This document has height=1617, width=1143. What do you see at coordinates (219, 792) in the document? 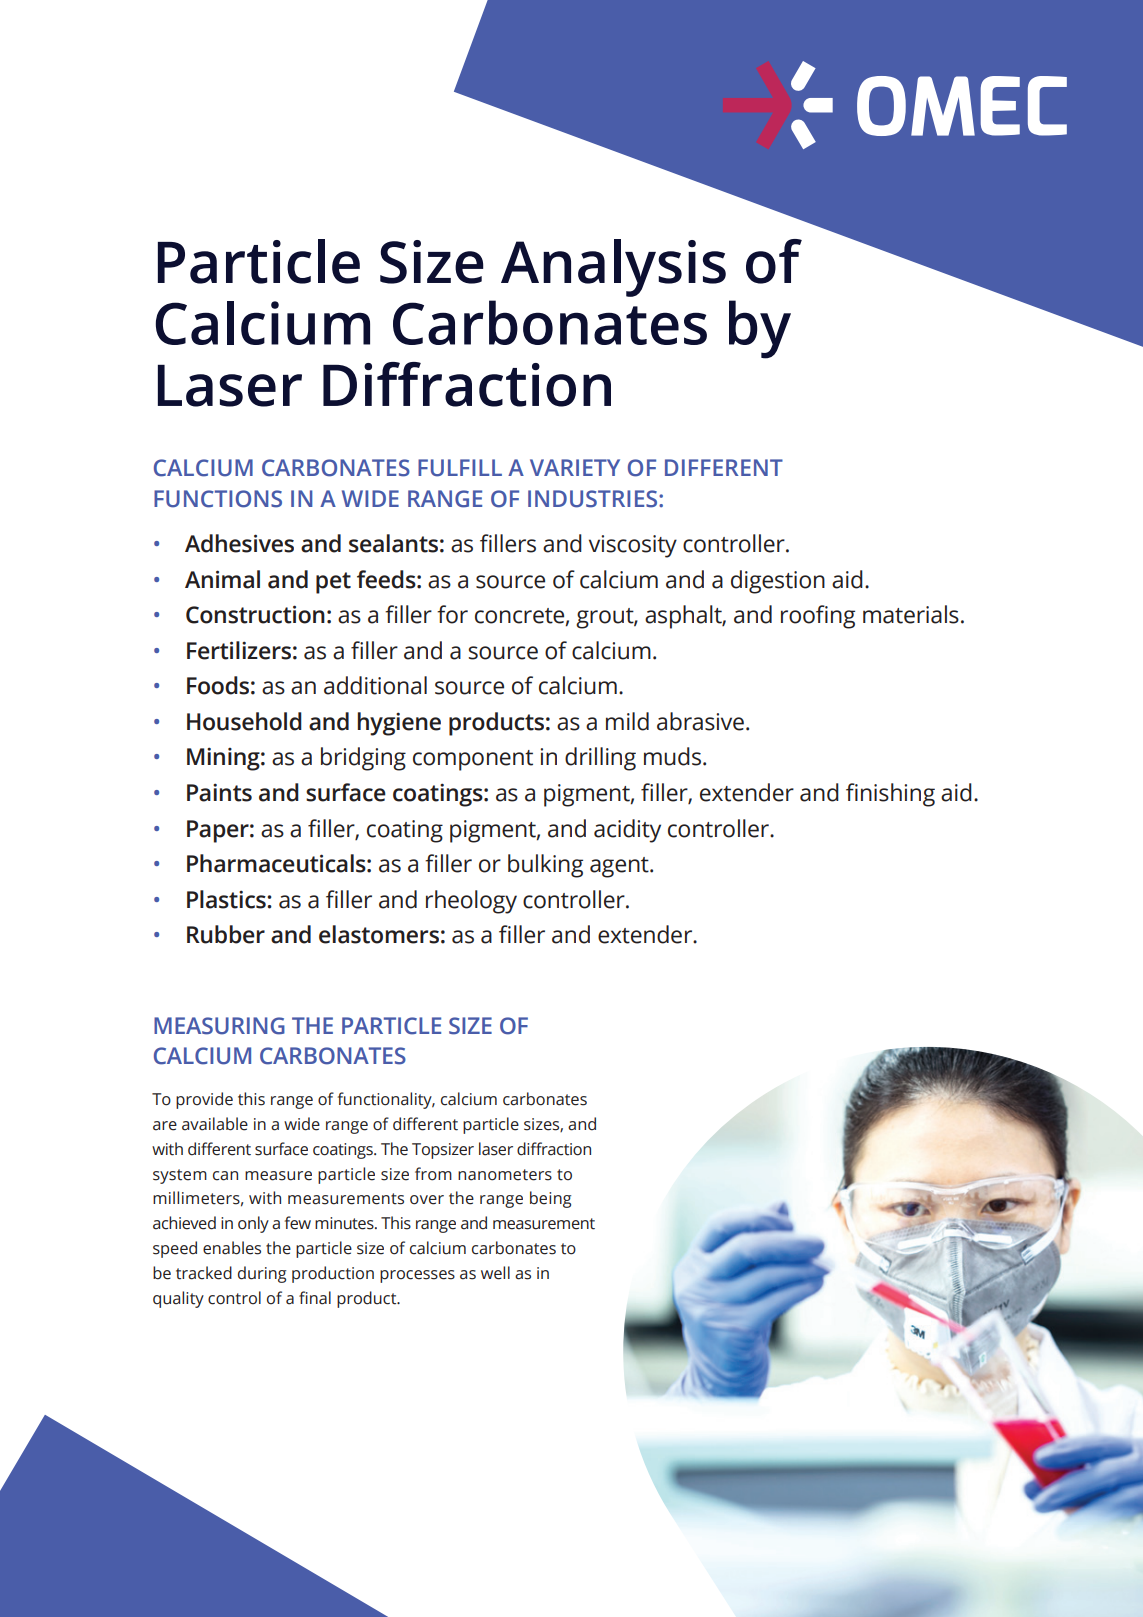
I see `Paints` at bounding box center [219, 792].
